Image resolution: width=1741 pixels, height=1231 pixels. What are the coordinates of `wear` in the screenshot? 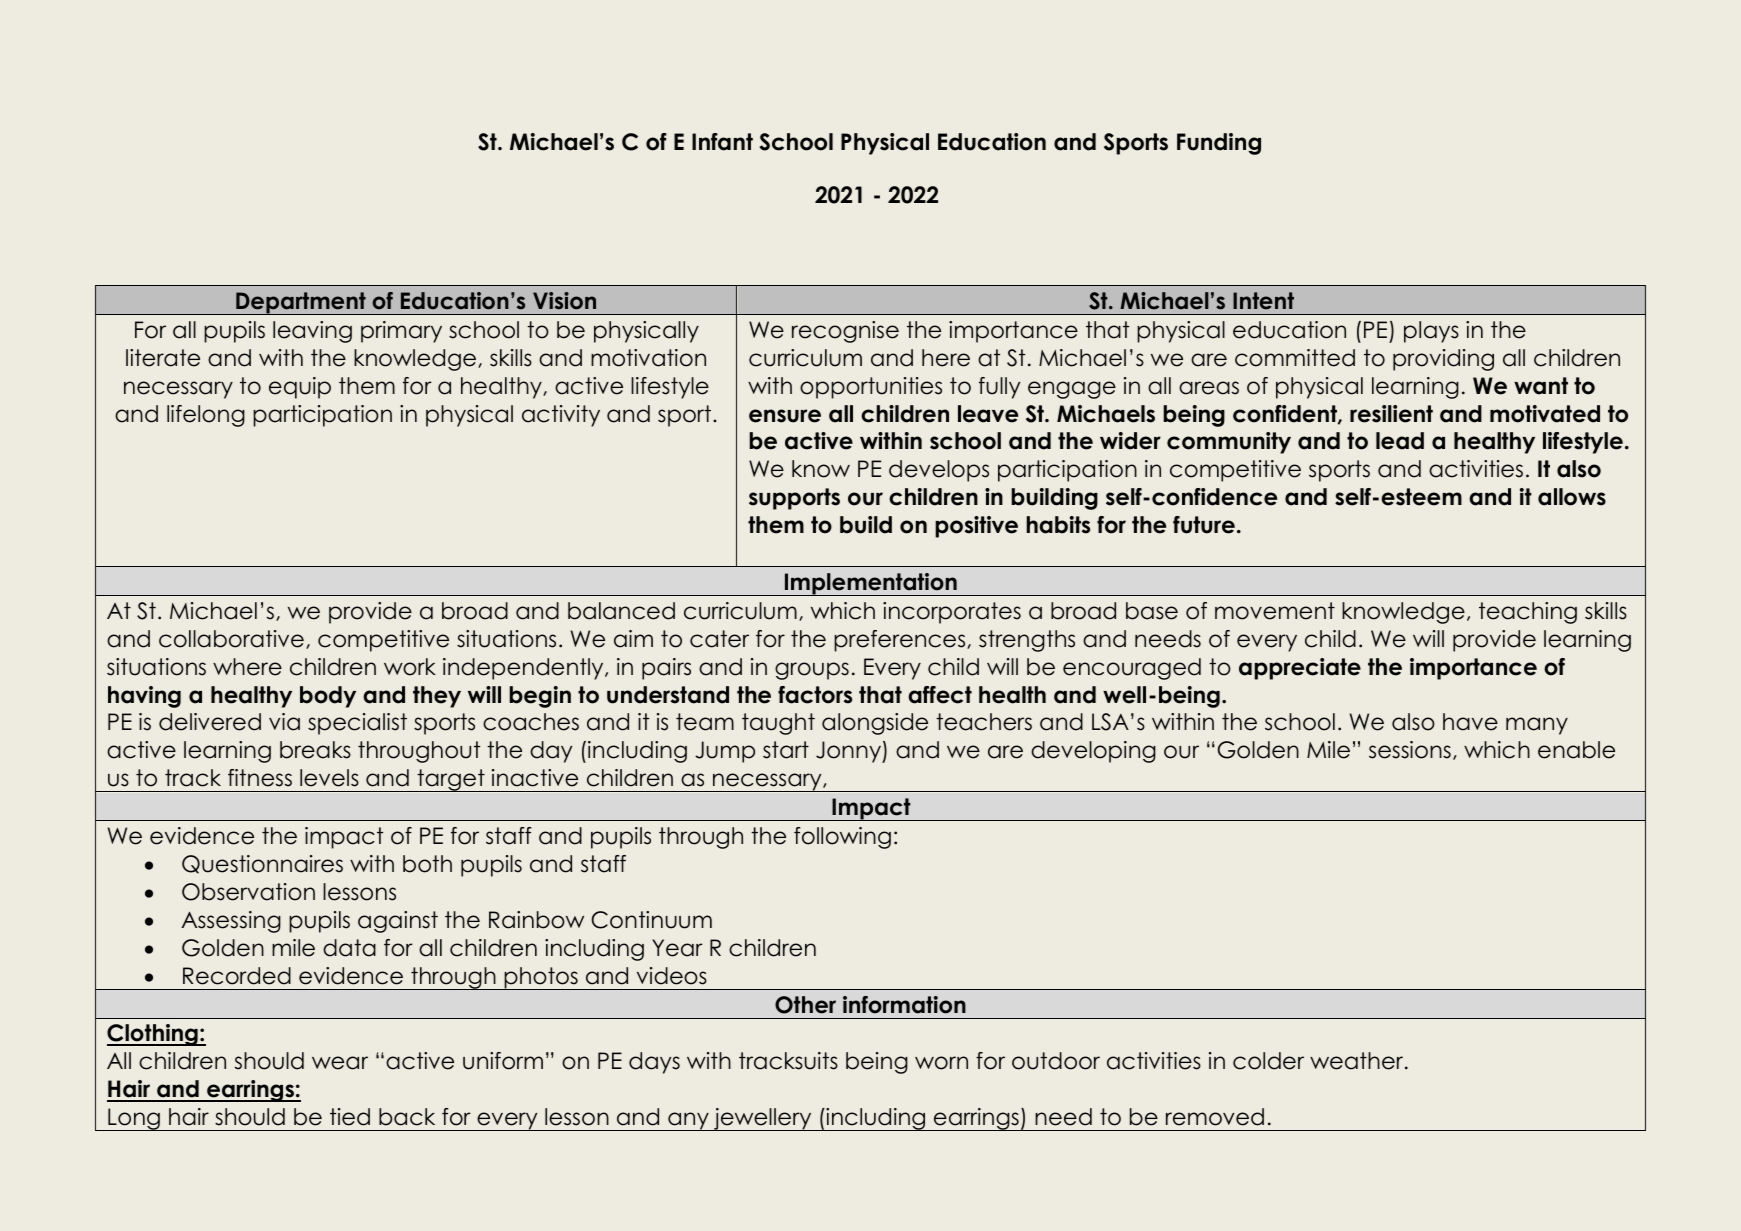 It's located at (340, 1063).
